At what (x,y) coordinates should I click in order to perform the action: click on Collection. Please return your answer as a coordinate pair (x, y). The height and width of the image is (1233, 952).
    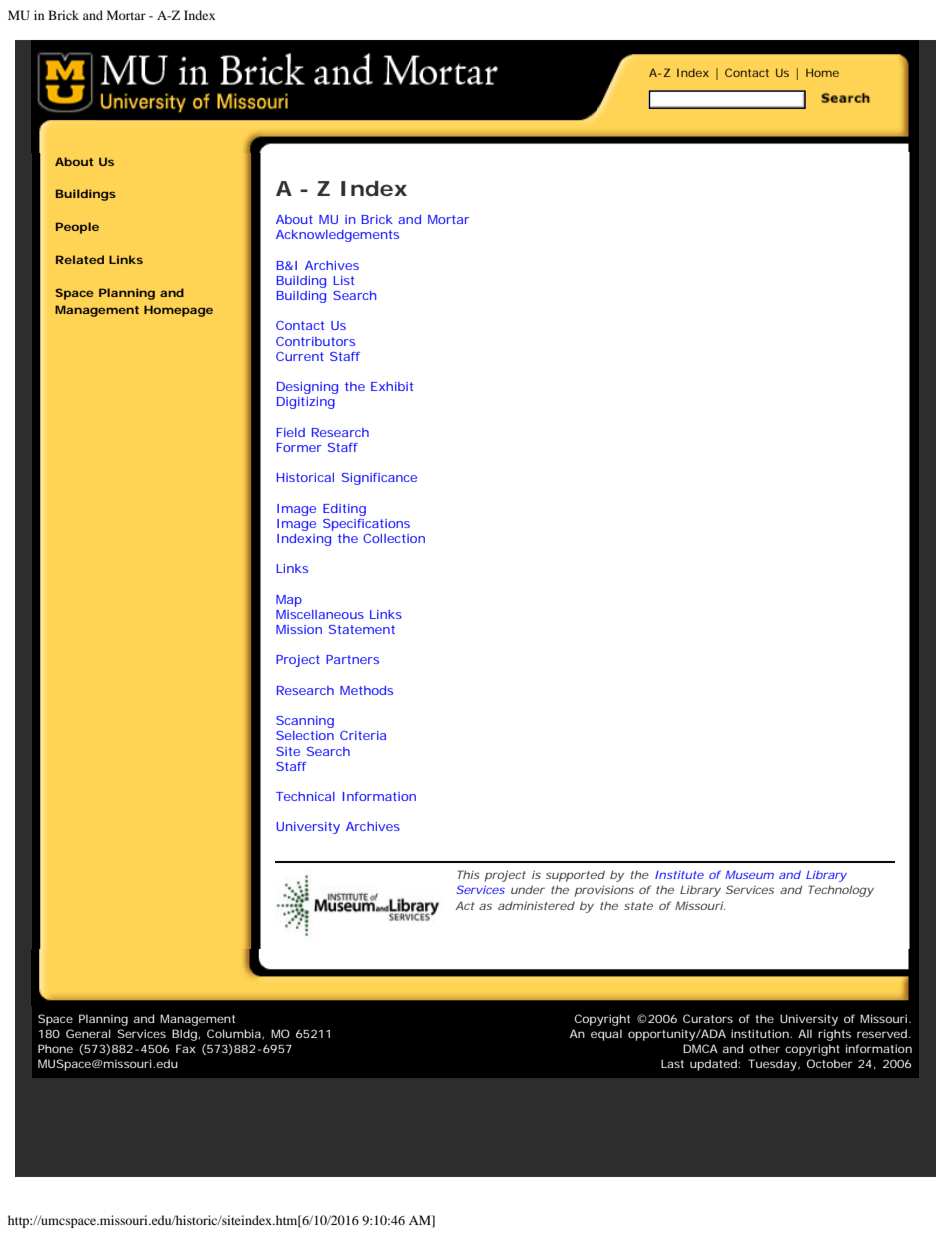
    Looking at the image, I should click on (394, 538).
